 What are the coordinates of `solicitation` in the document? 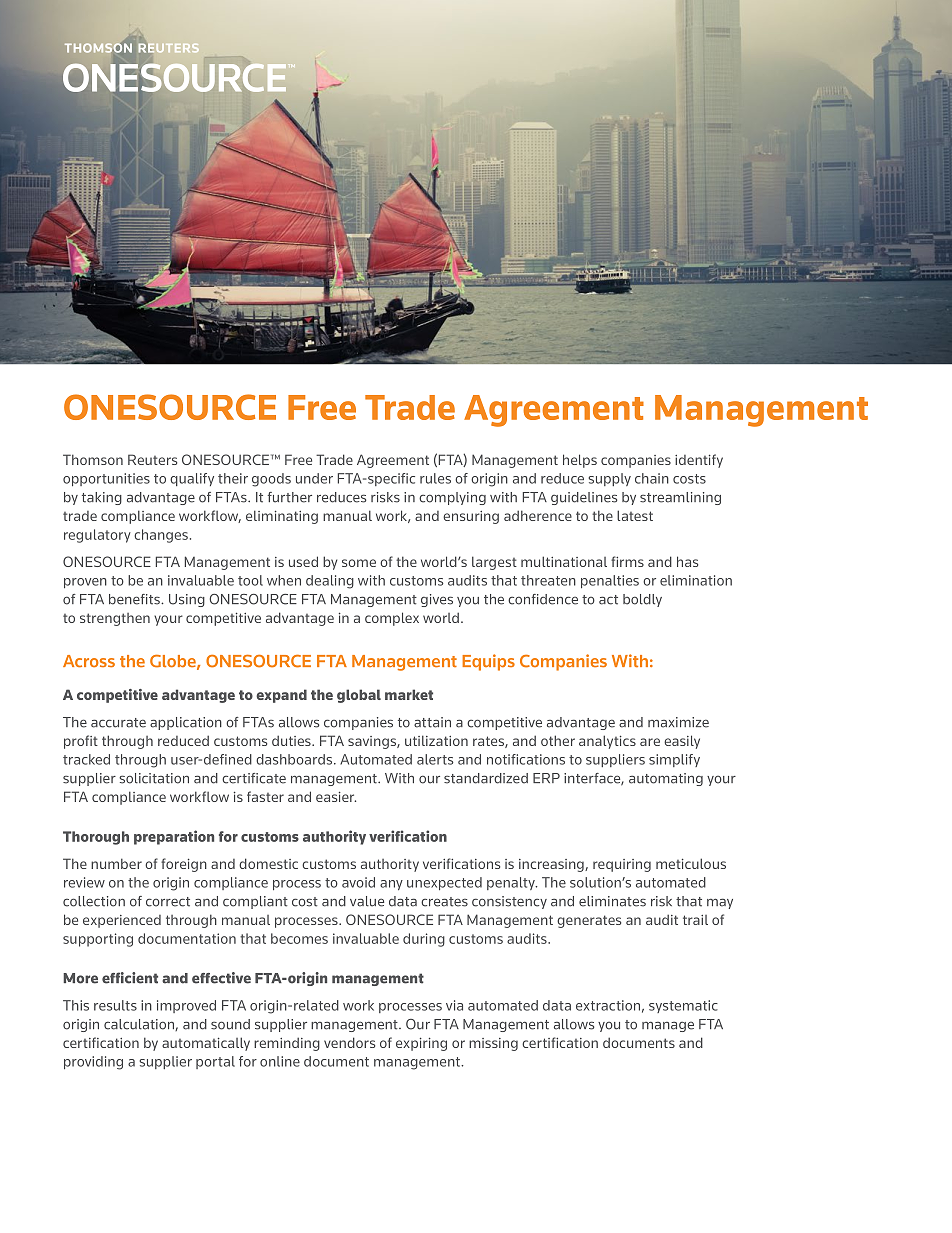 It's located at (154, 778).
